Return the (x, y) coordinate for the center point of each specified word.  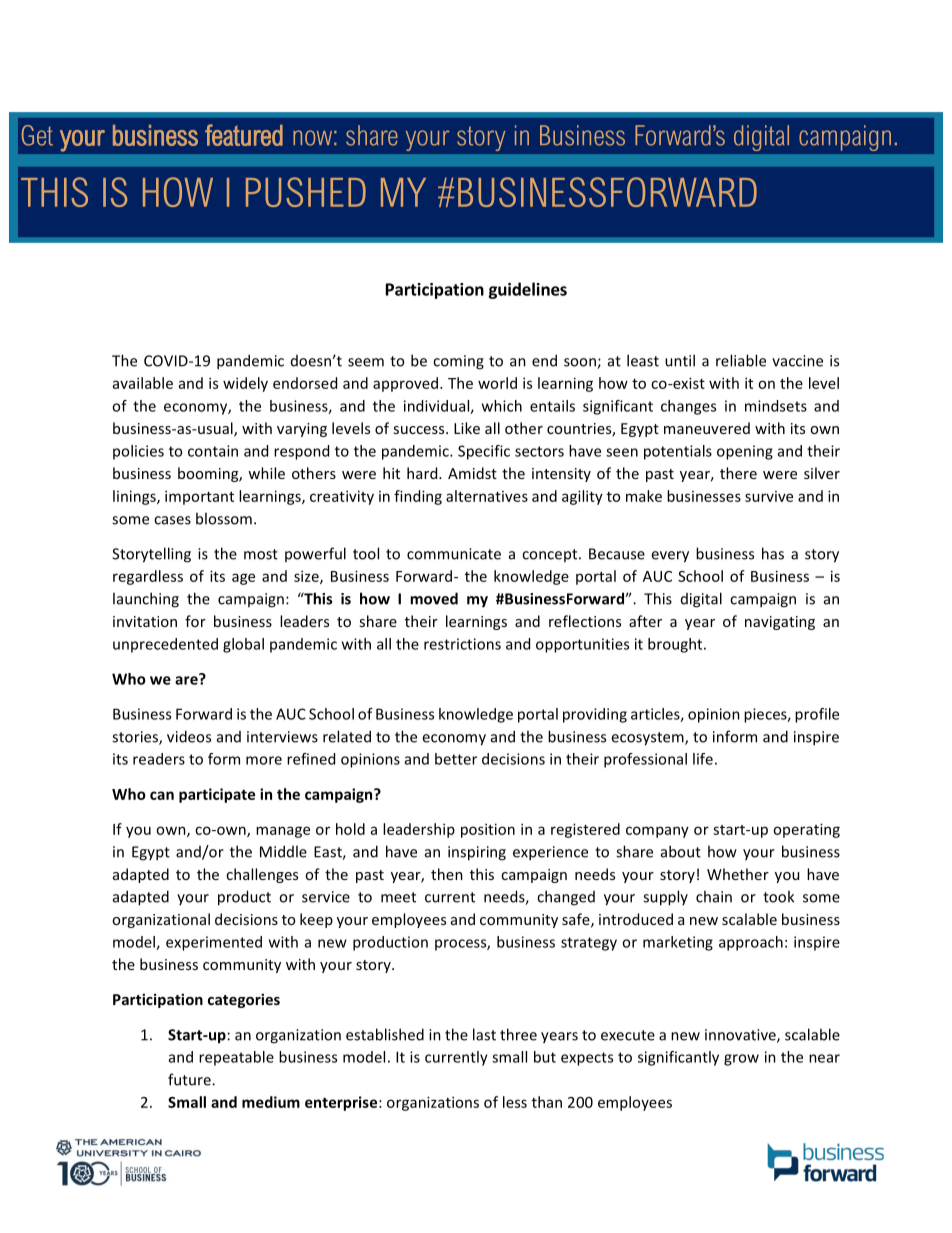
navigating (780, 623)
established (385, 1034)
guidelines (527, 290)
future (190, 1079)
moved (434, 598)
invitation (145, 621)
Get (37, 135)
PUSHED (306, 192)
